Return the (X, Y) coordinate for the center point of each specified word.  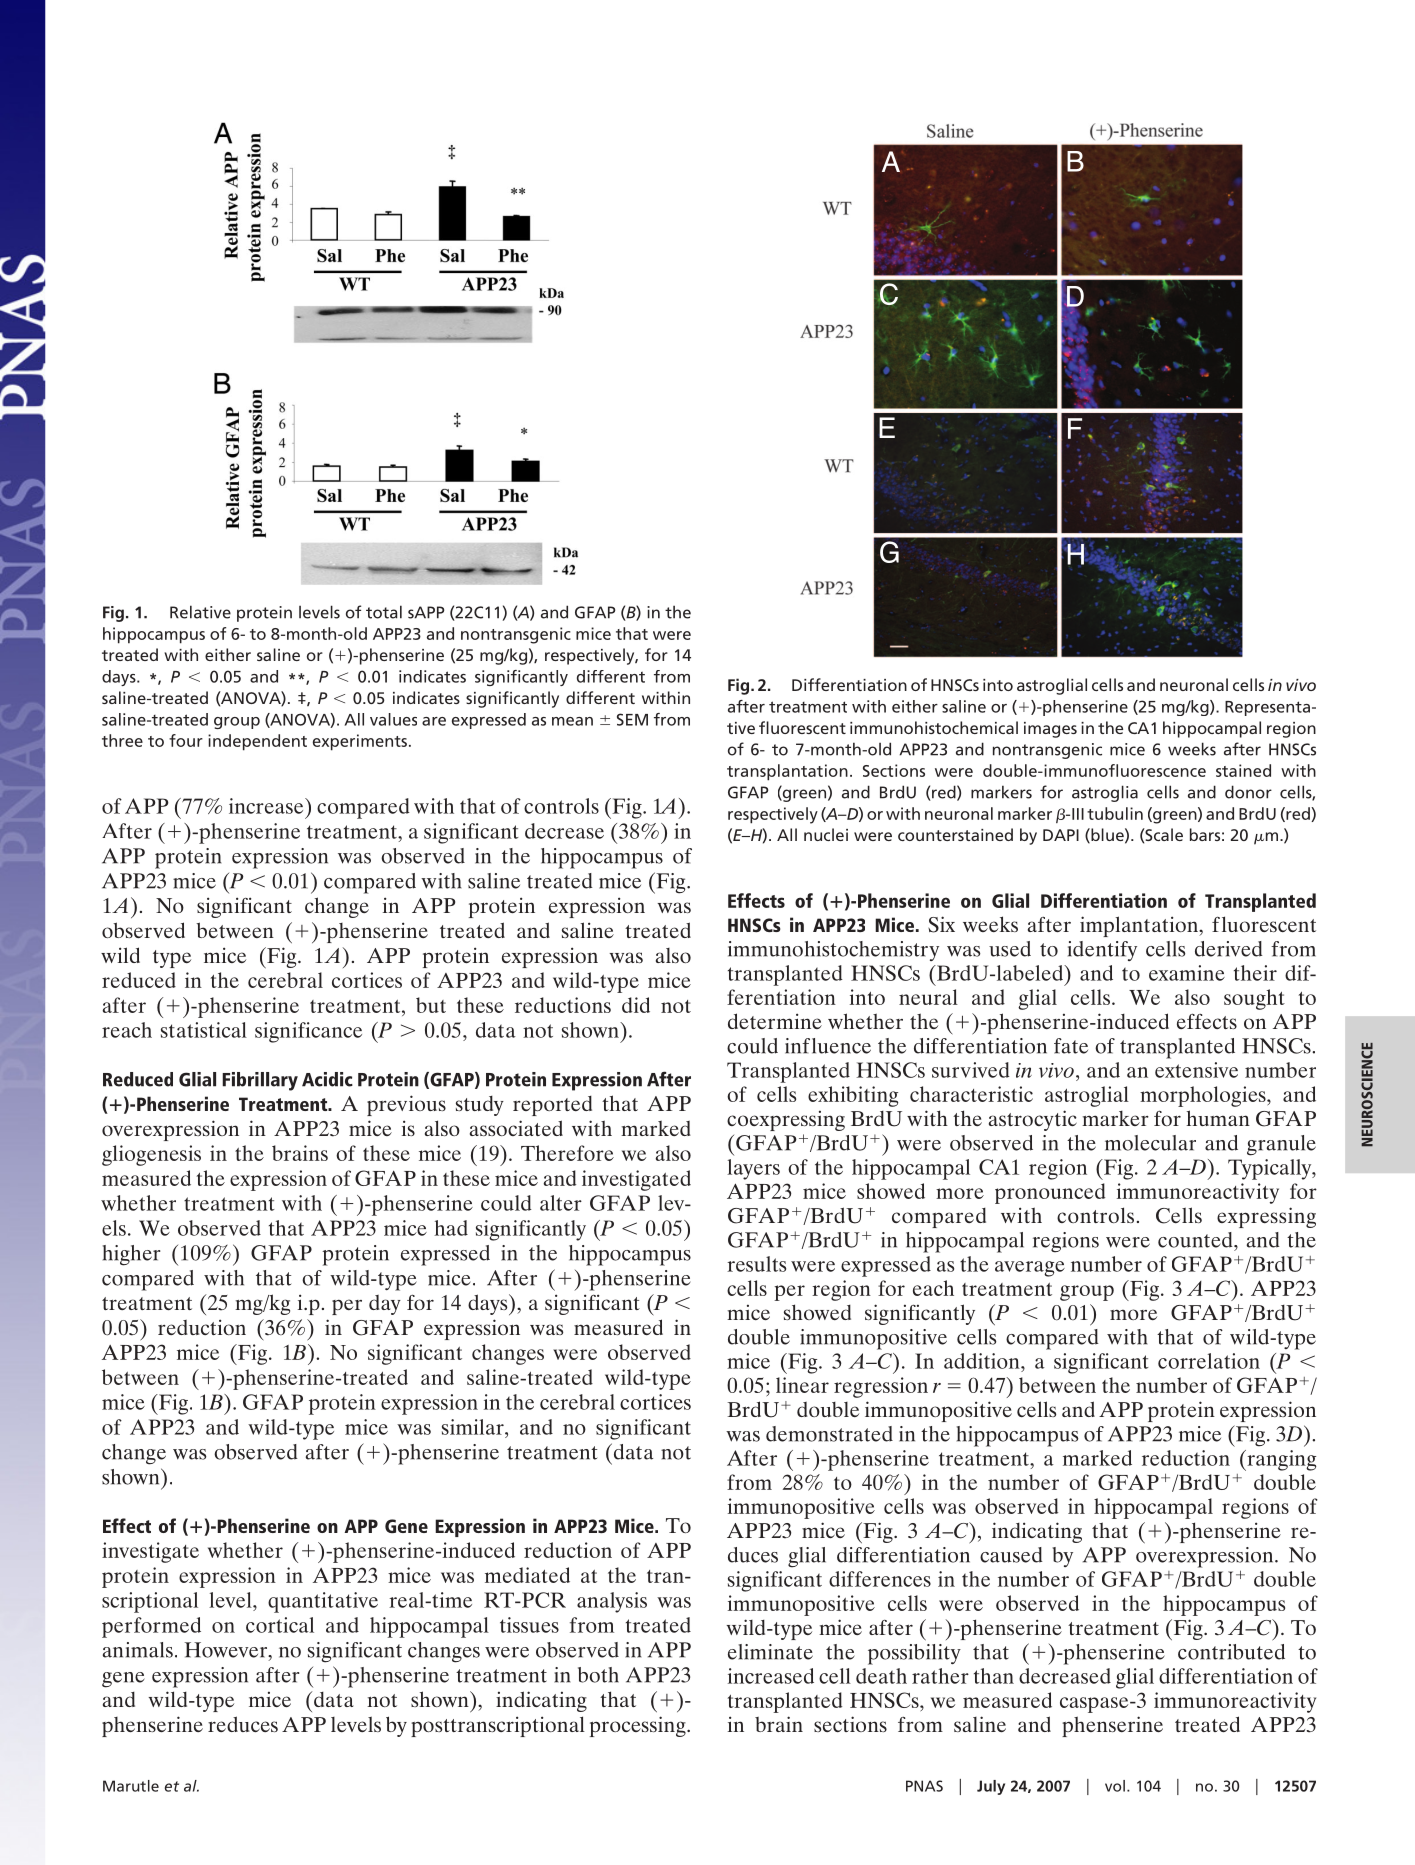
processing (639, 1726)
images (1050, 730)
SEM (632, 719)
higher (132, 1255)
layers (753, 1169)
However (227, 1651)
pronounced (1050, 1193)
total (384, 612)
